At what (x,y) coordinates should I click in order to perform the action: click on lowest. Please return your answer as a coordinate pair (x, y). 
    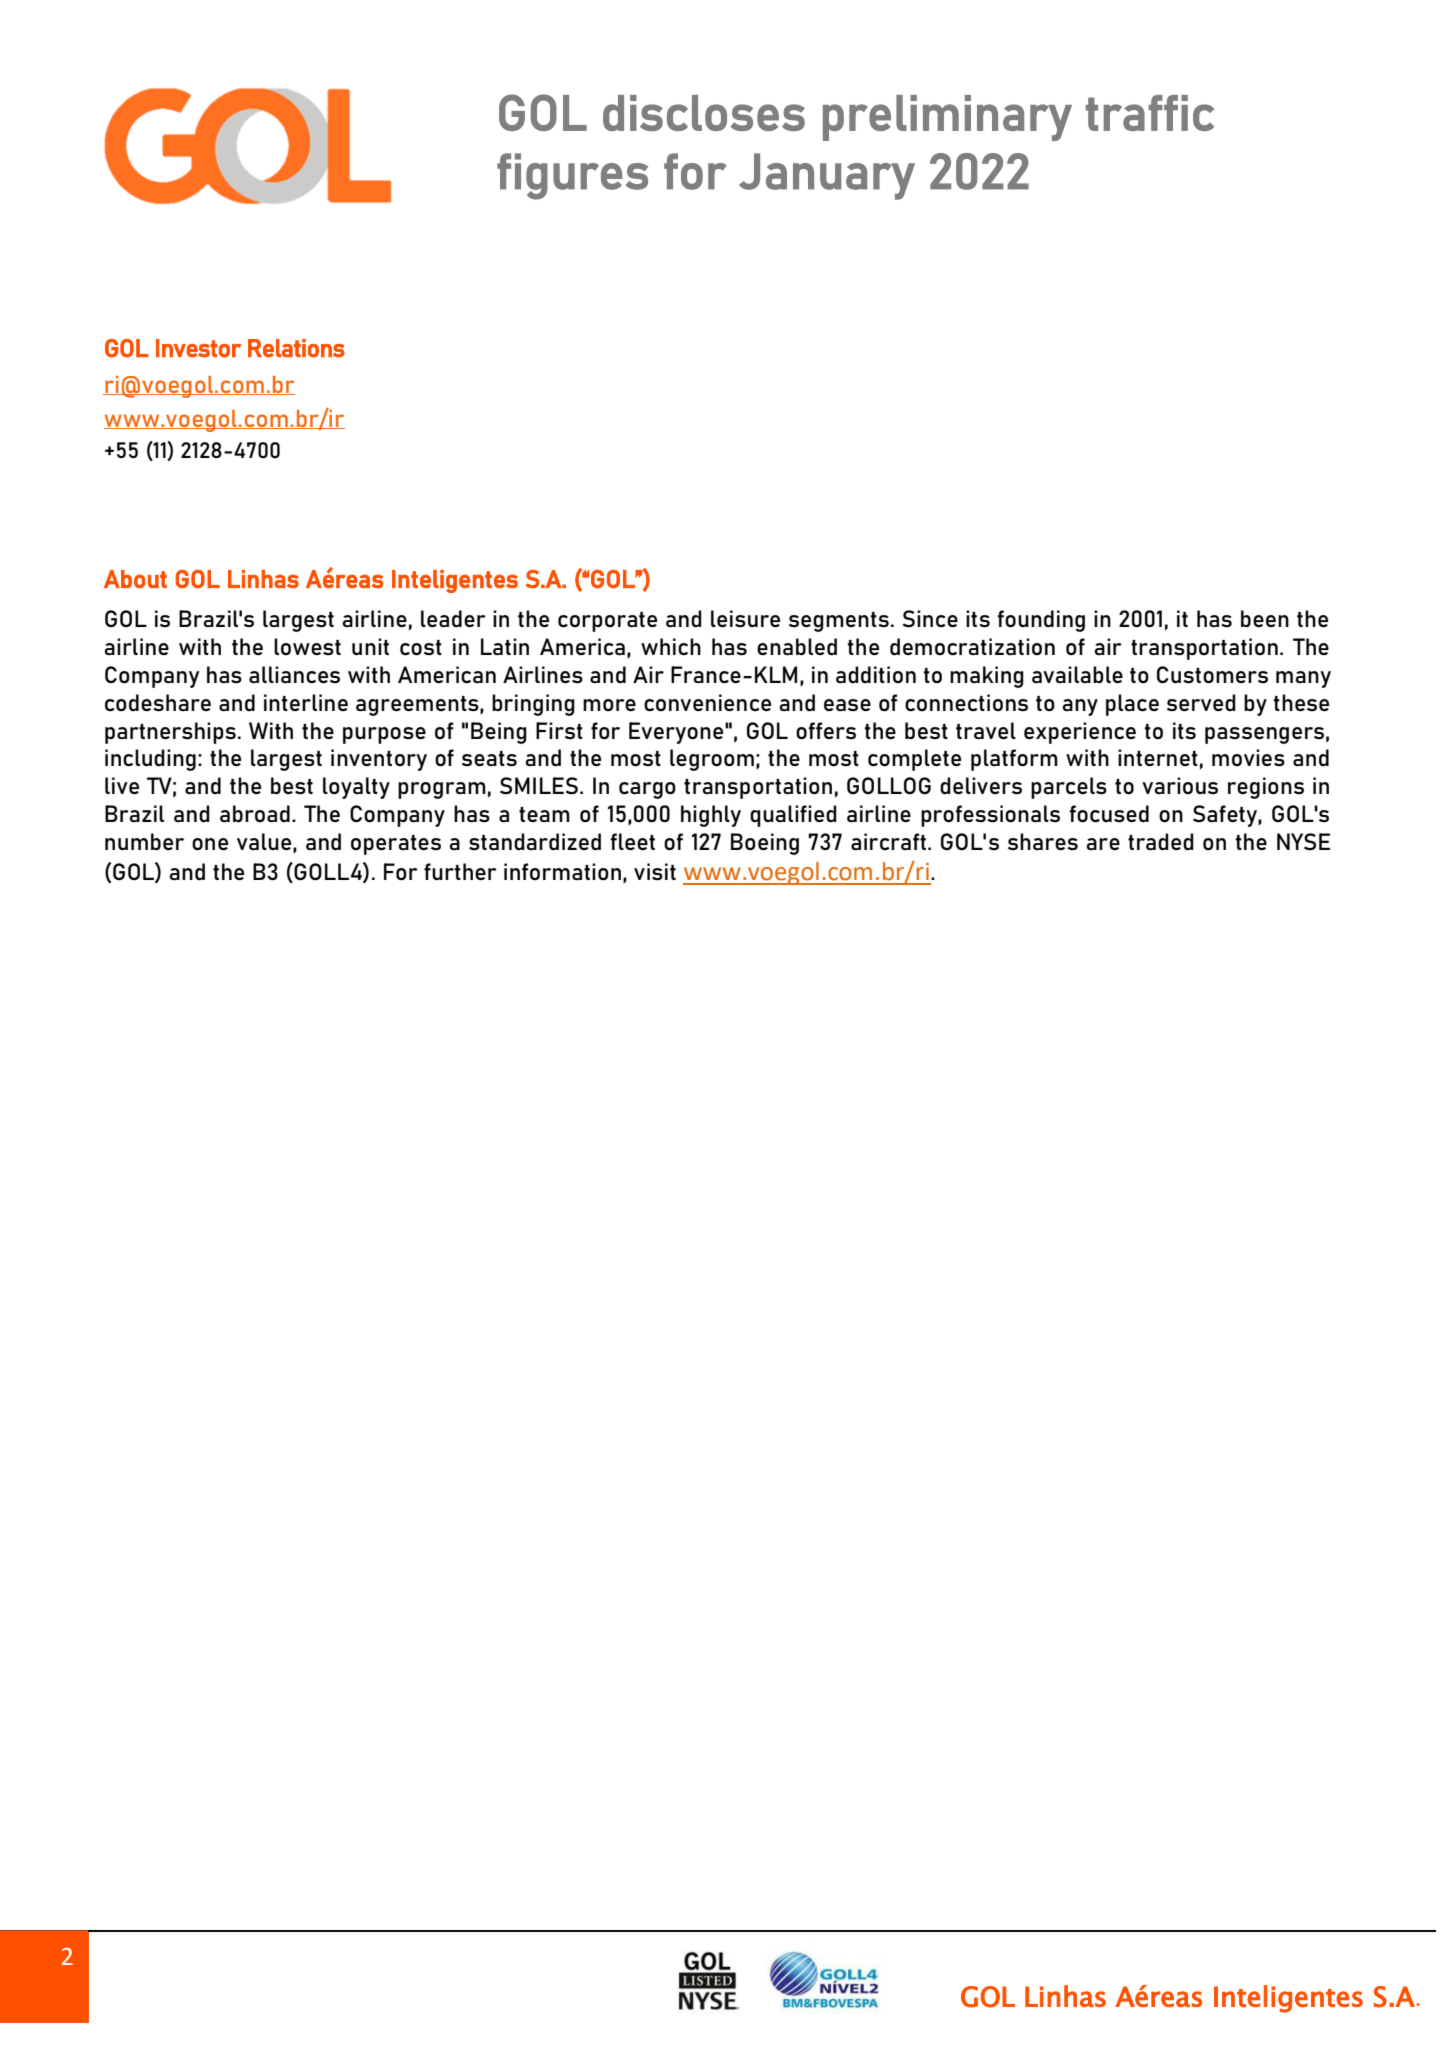
    Looking at the image, I should click on (307, 646).
